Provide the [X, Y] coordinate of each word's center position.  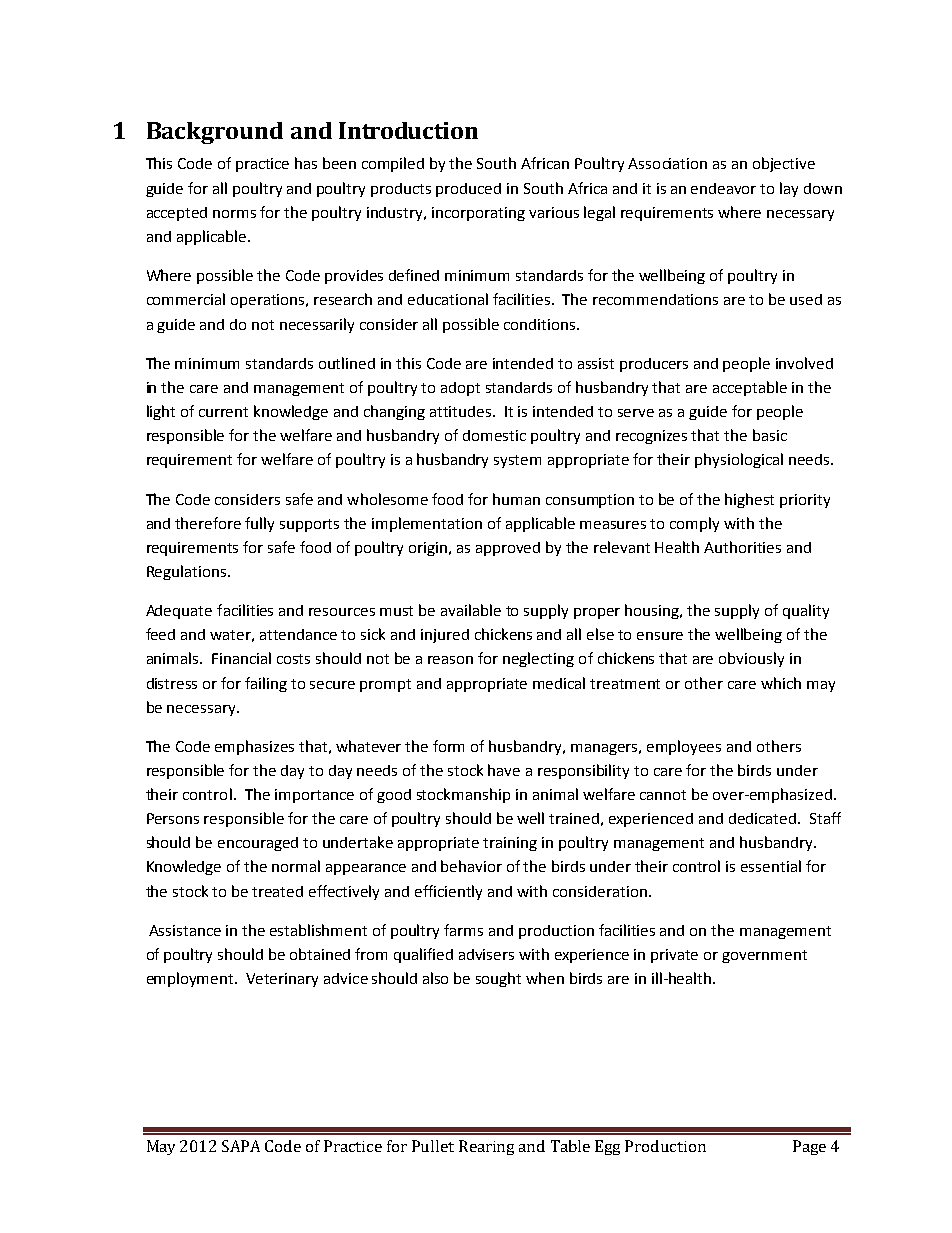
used [806, 299]
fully [259, 524]
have [504, 770]
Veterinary [282, 980]
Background [215, 133]
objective [784, 164]
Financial [241, 658]
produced [468, 190]
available [471, 610]
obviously [751, 659]
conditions [541, 324]
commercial [186, 299]
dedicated [762, 818]
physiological [739, 460]
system [517, 461]
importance [314, 796]
